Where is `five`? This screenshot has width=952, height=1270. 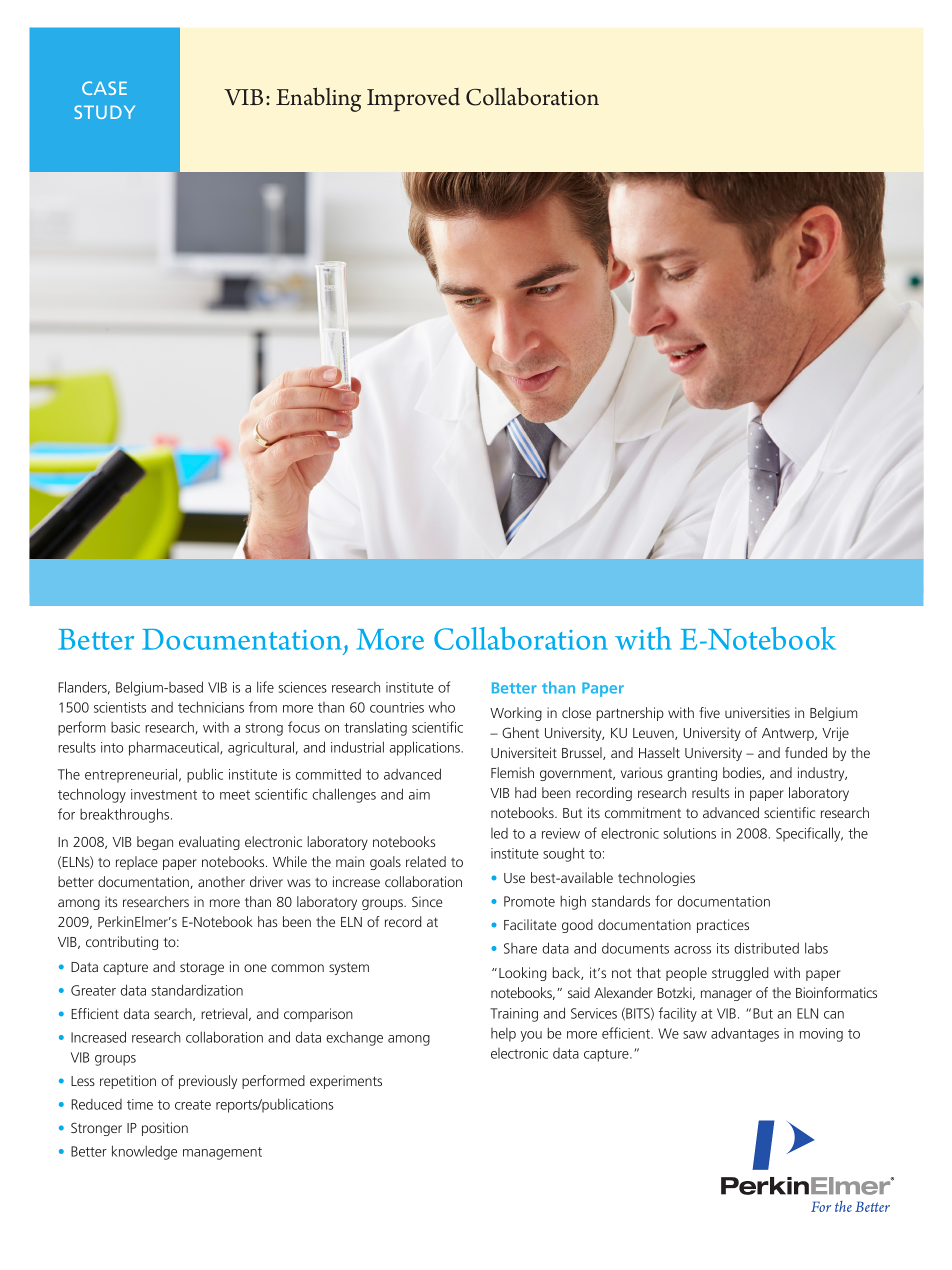
five is located at coordinates (709, 712).
